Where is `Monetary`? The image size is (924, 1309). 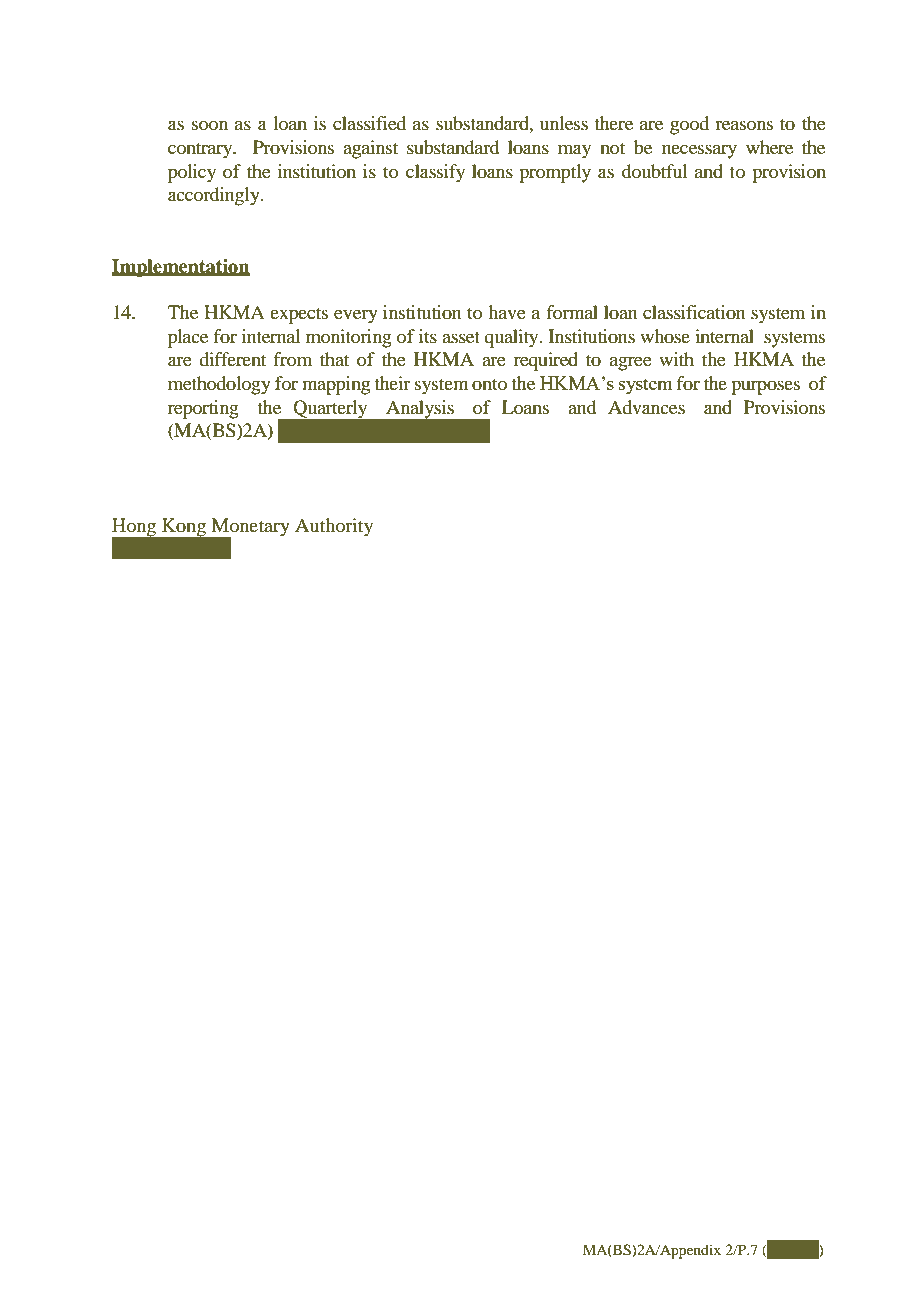 Monetary is located at coordinates (249, 528).
